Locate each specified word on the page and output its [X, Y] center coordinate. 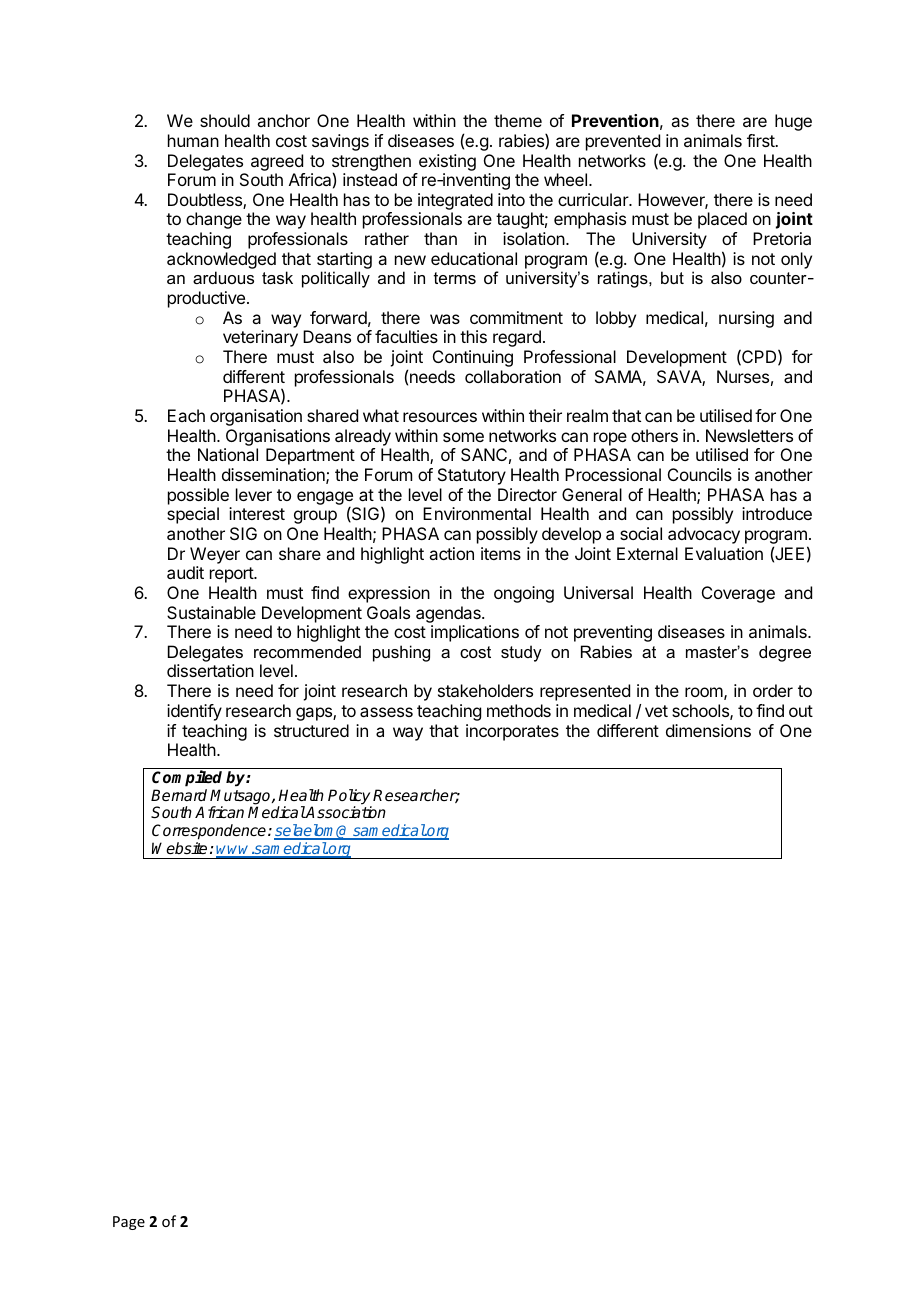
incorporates [512, 732]
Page [129, 1223]
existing [447, 162]
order [773, 690]
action [451, 553]
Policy [350, 798]
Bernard [179, 795]
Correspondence [210, 832]
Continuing [473, 358]
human [193, 140]
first [762, 140]
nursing [746, 319]
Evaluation [724, 553]
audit [185, 572]
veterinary [260, 338]
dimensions [708, 730]
